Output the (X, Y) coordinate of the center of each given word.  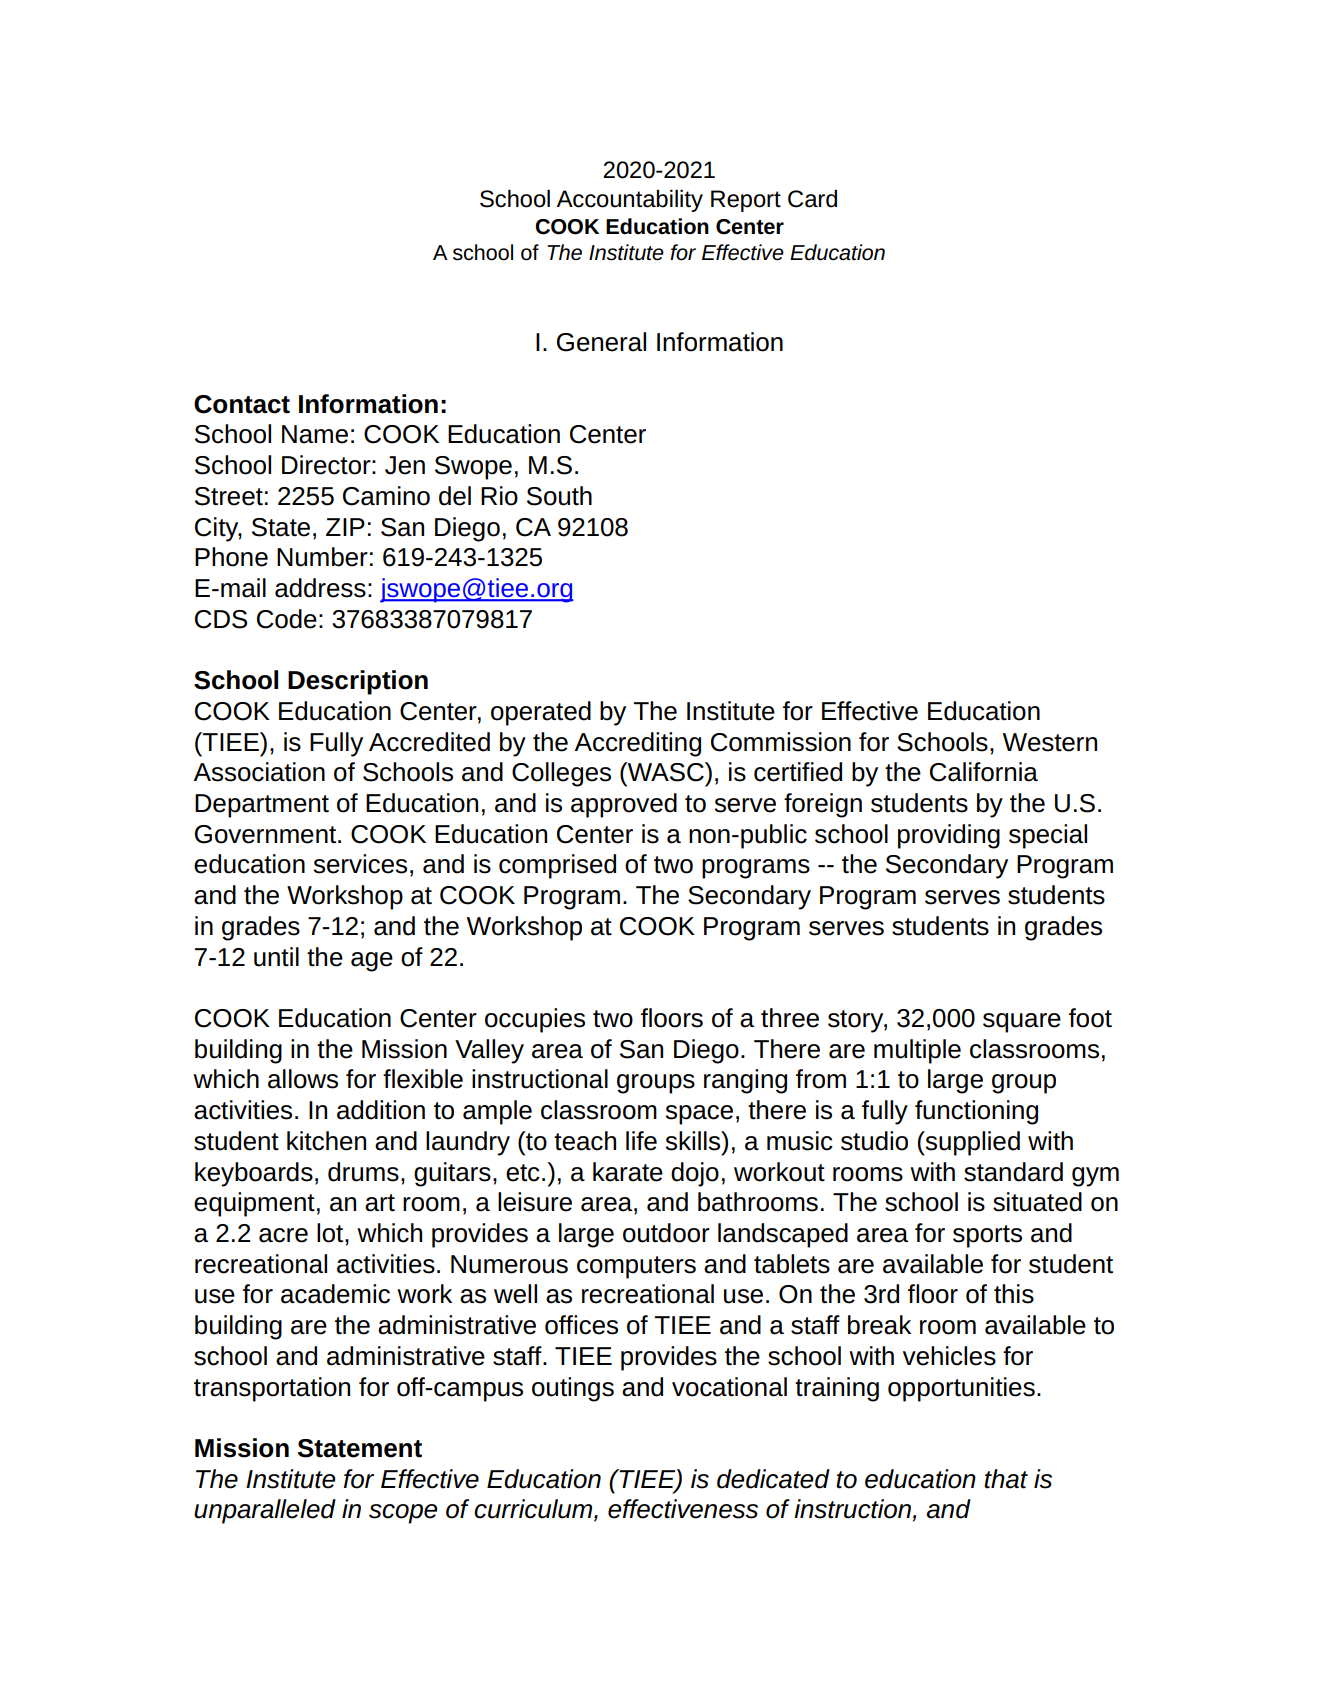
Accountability (629, 200)
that (1006, 1479)
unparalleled (265, 1511)
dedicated (773, 1479)
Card (812, 198)
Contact (242, 404)
